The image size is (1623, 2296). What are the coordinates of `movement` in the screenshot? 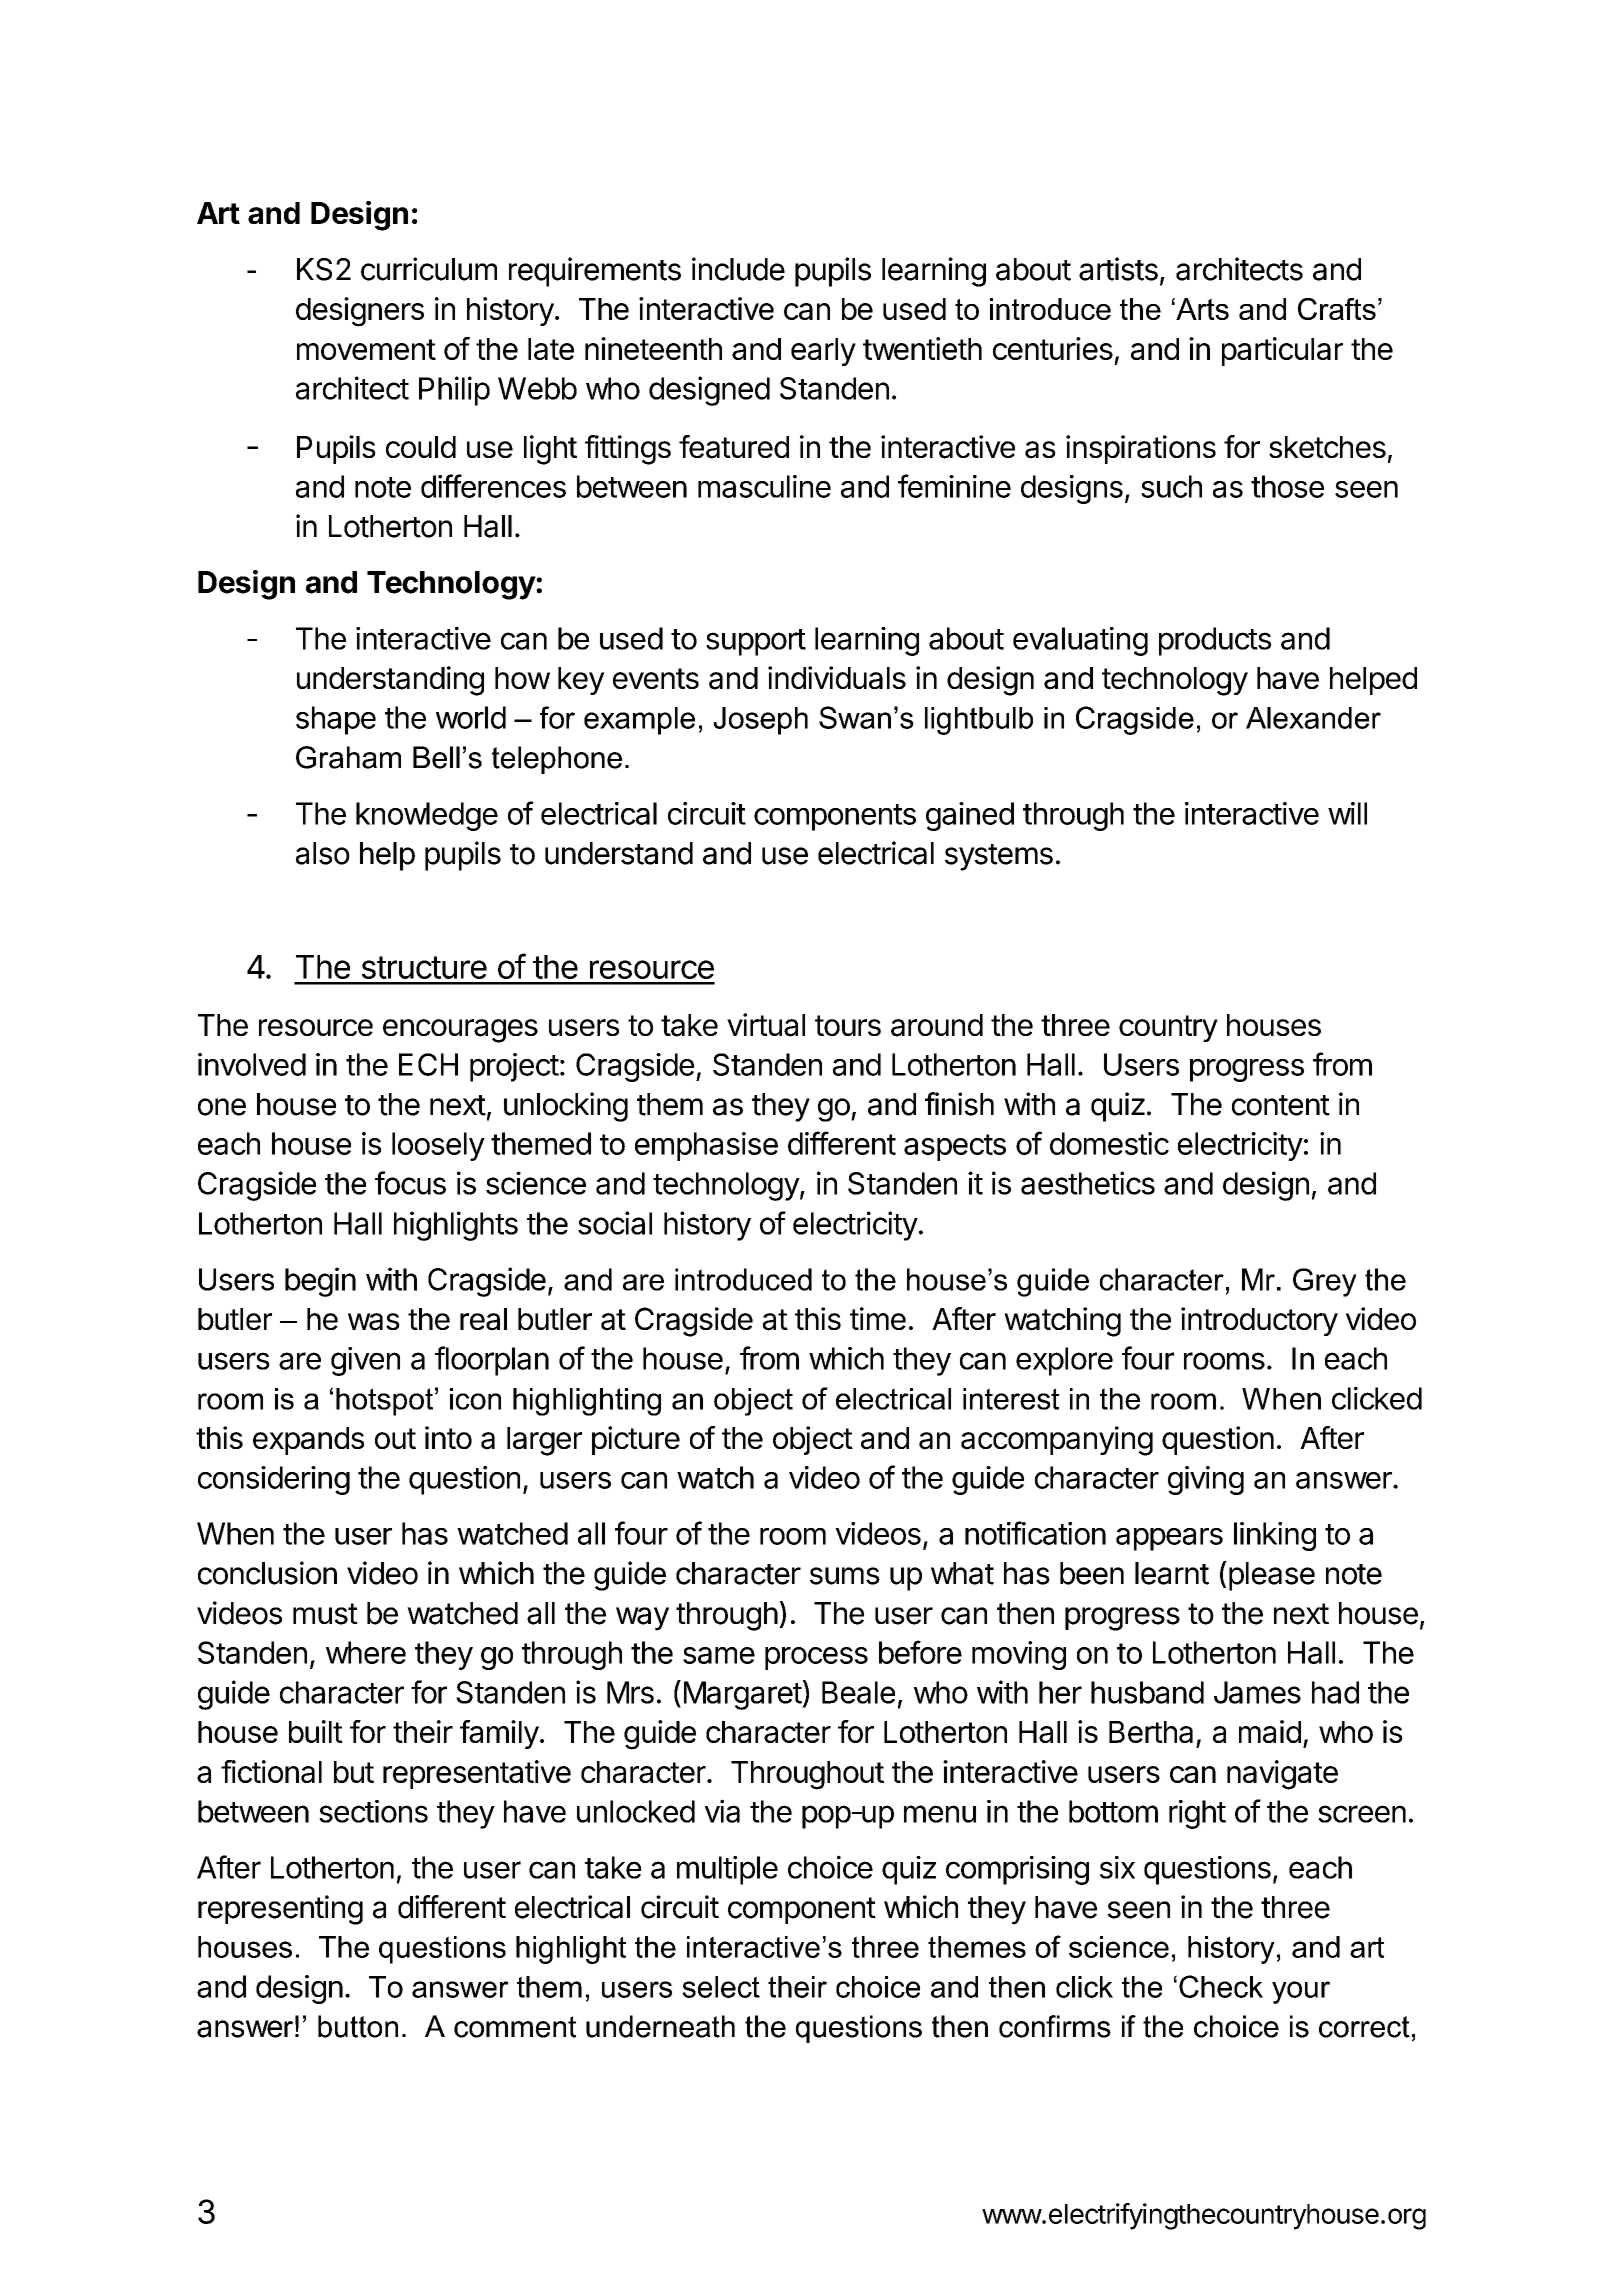 It's located at (366, 349).
